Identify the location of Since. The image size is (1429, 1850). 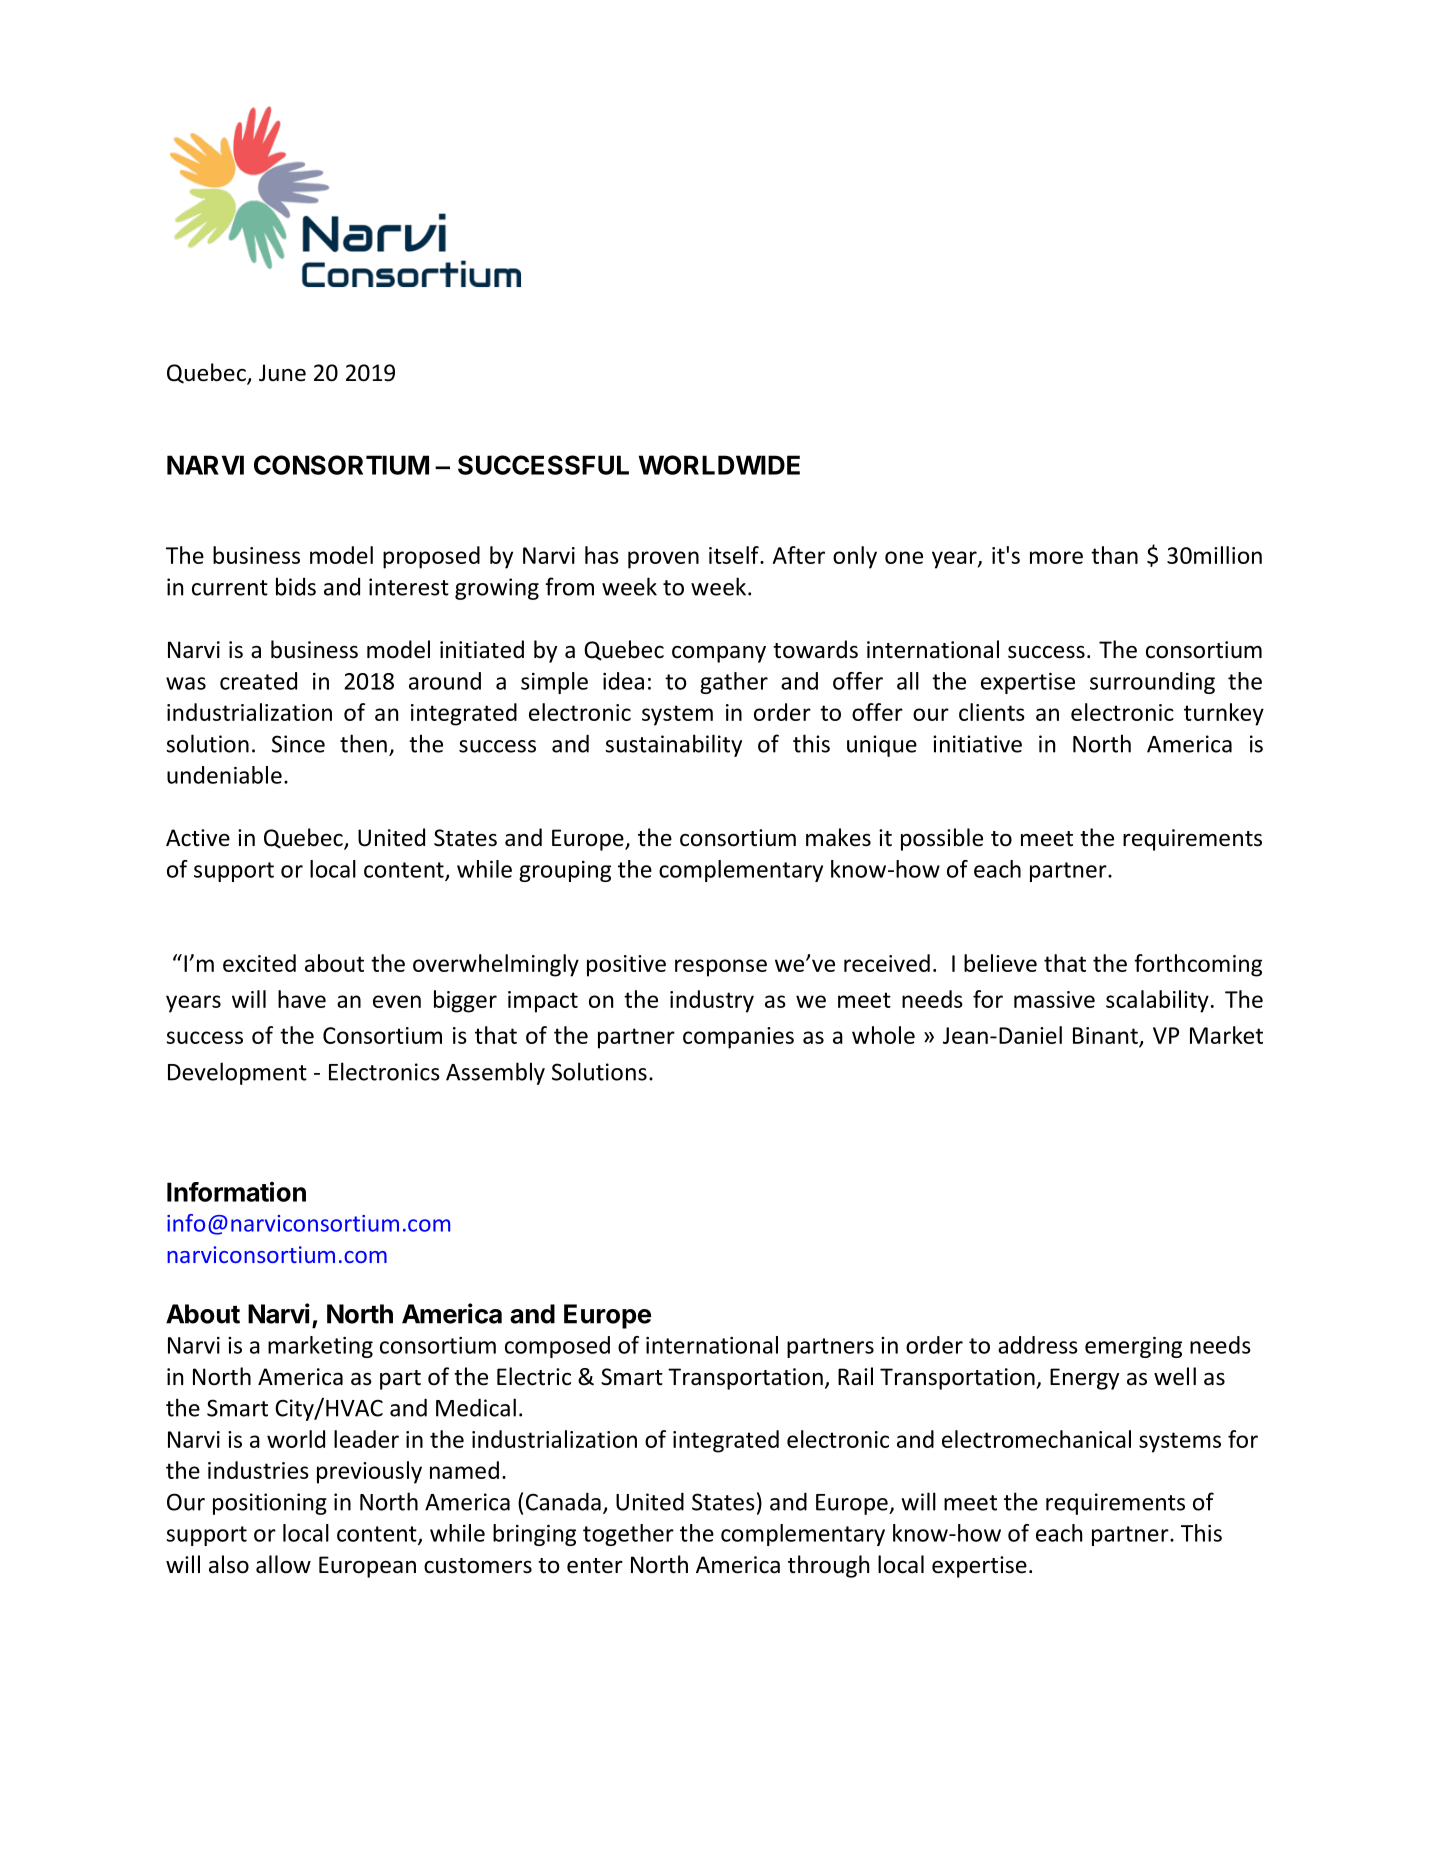
(298, 744).
